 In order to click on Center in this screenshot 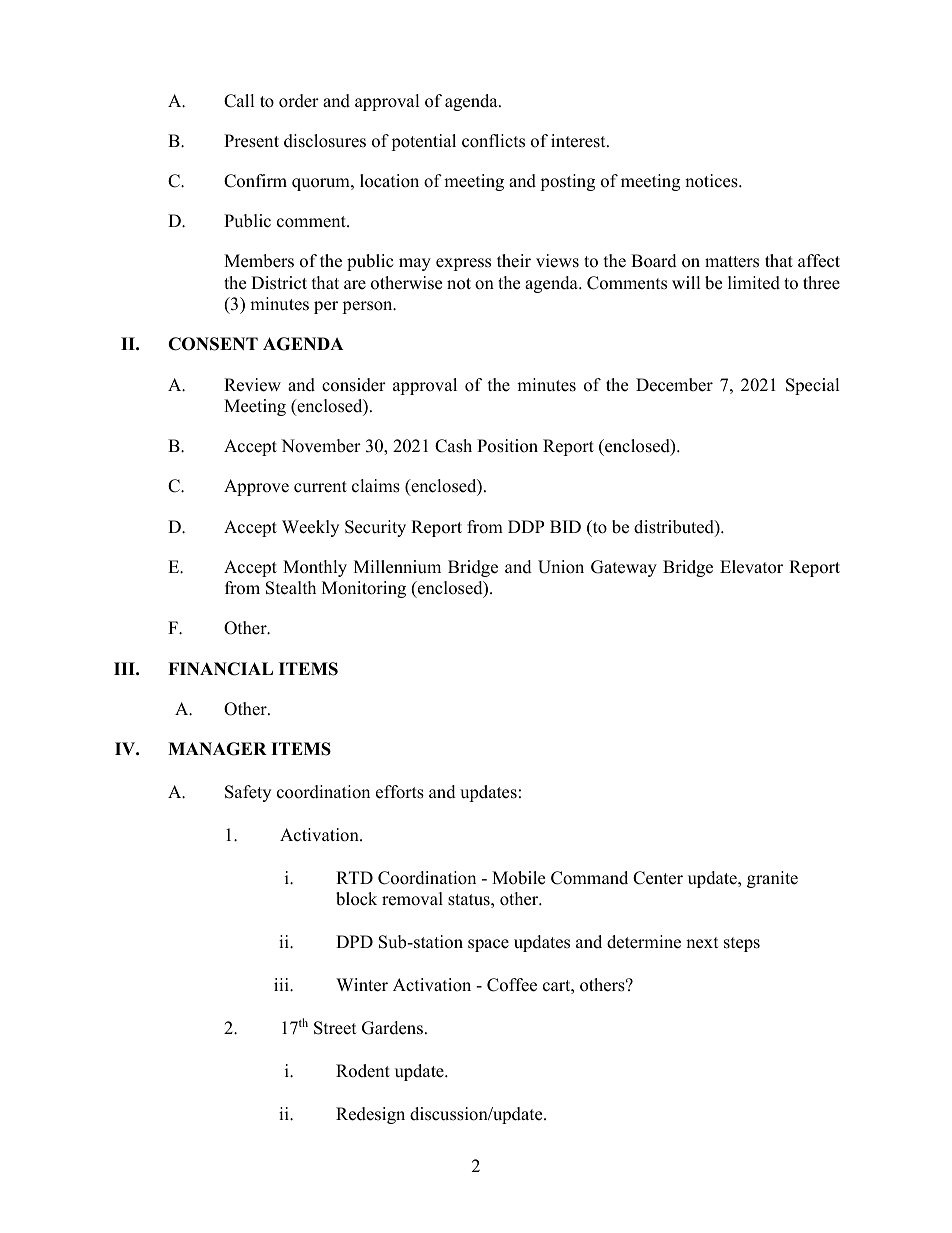, I will do `click(658, 878)`.
